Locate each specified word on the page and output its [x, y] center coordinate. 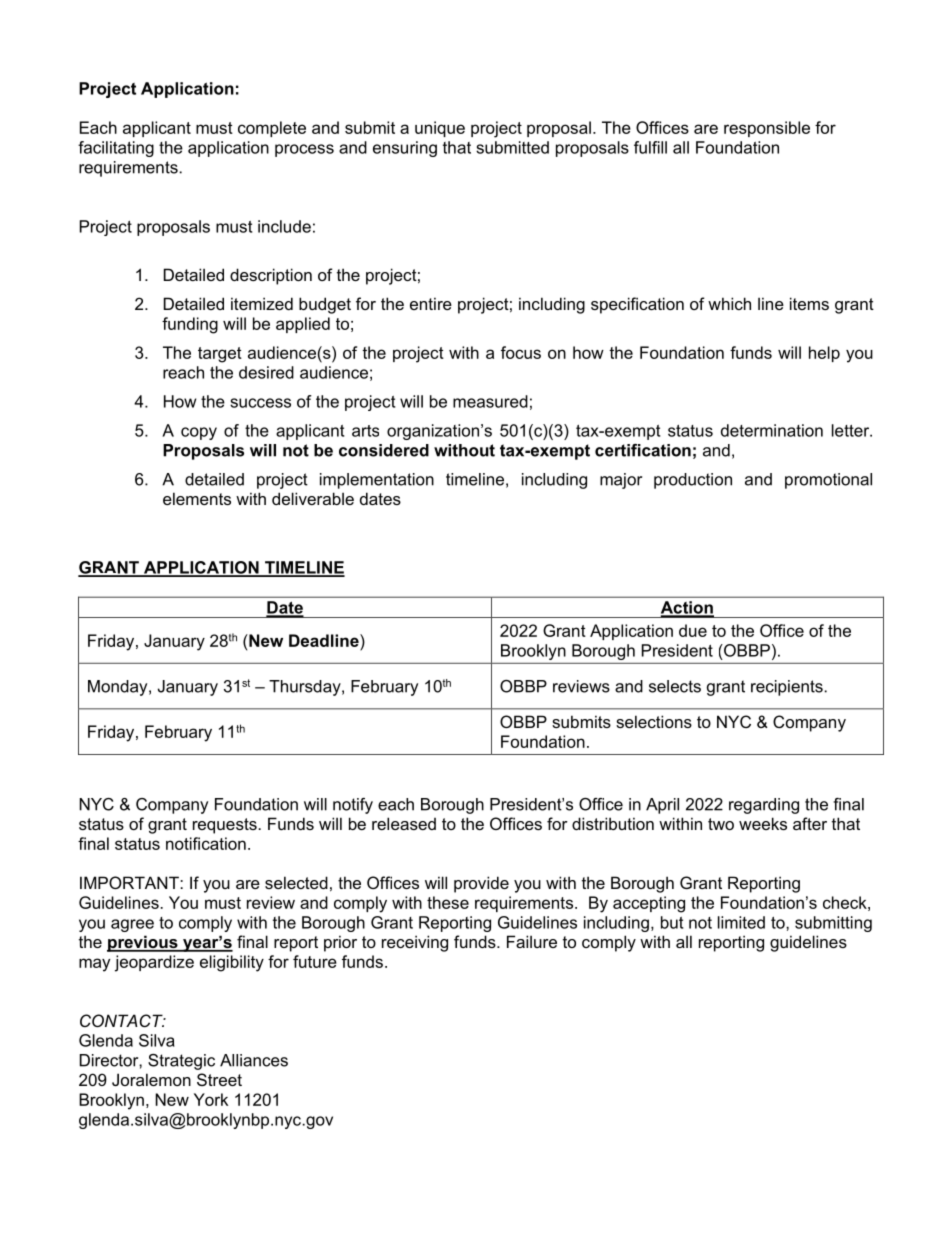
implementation [377, 481]
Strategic [181, 1062]
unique [440, 129]
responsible [767, 129]
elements [197, 498]
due [693, 630]
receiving [415, 943]
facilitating [116, 149]
